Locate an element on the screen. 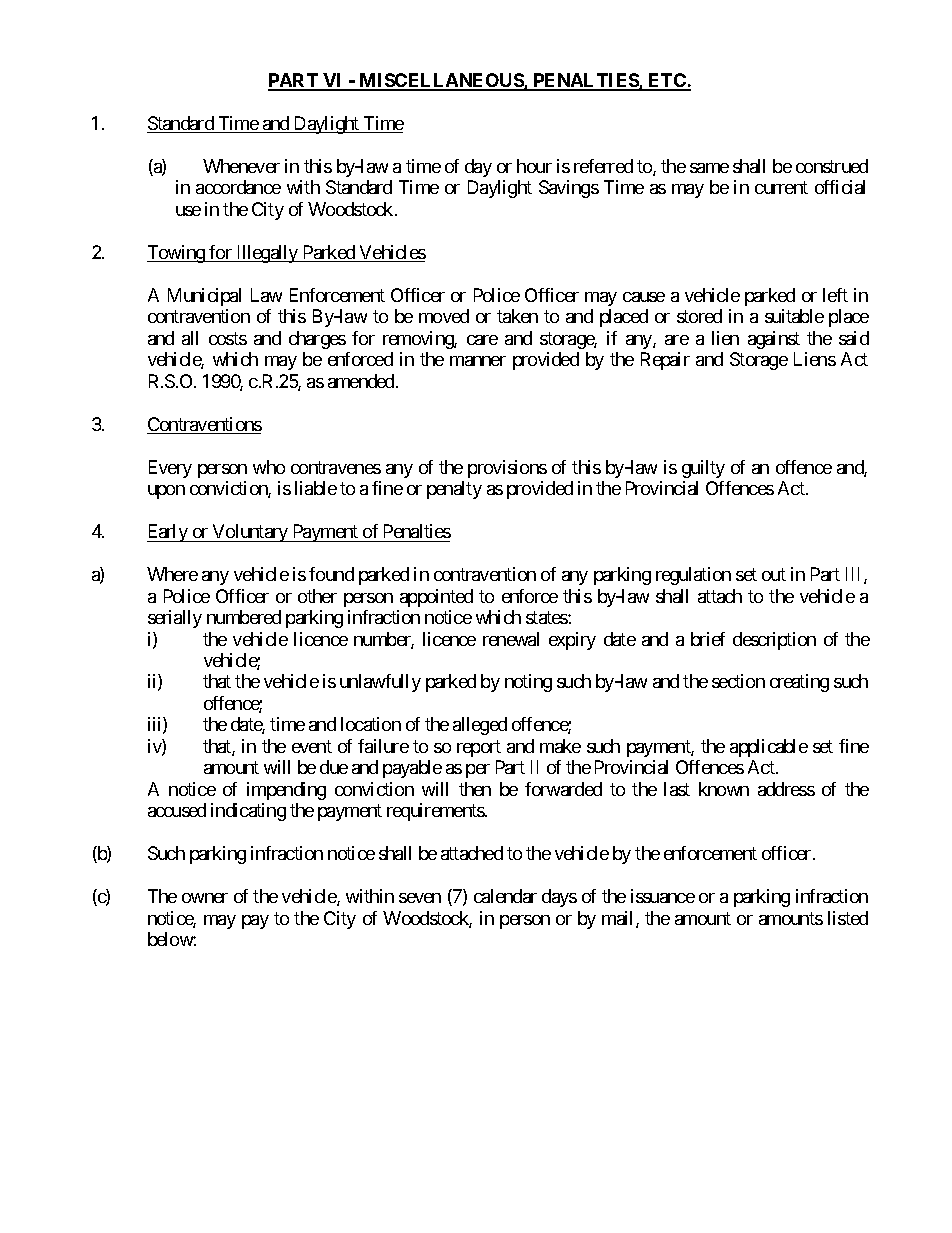 This screenshot has width=952, height=1233. days is located at coordinates (559, 898).
